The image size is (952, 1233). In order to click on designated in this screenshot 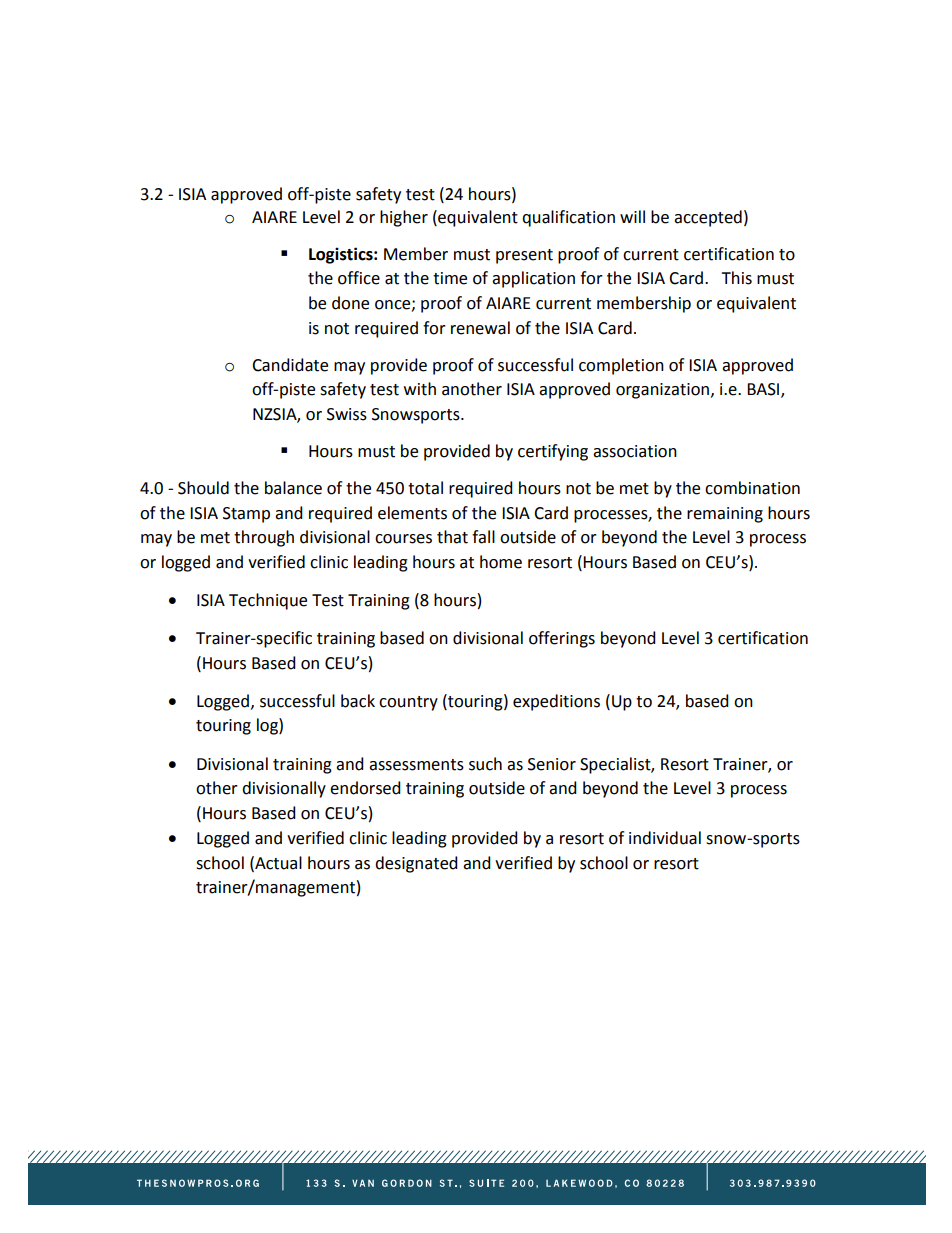, I will do `click(416, 864)`.
